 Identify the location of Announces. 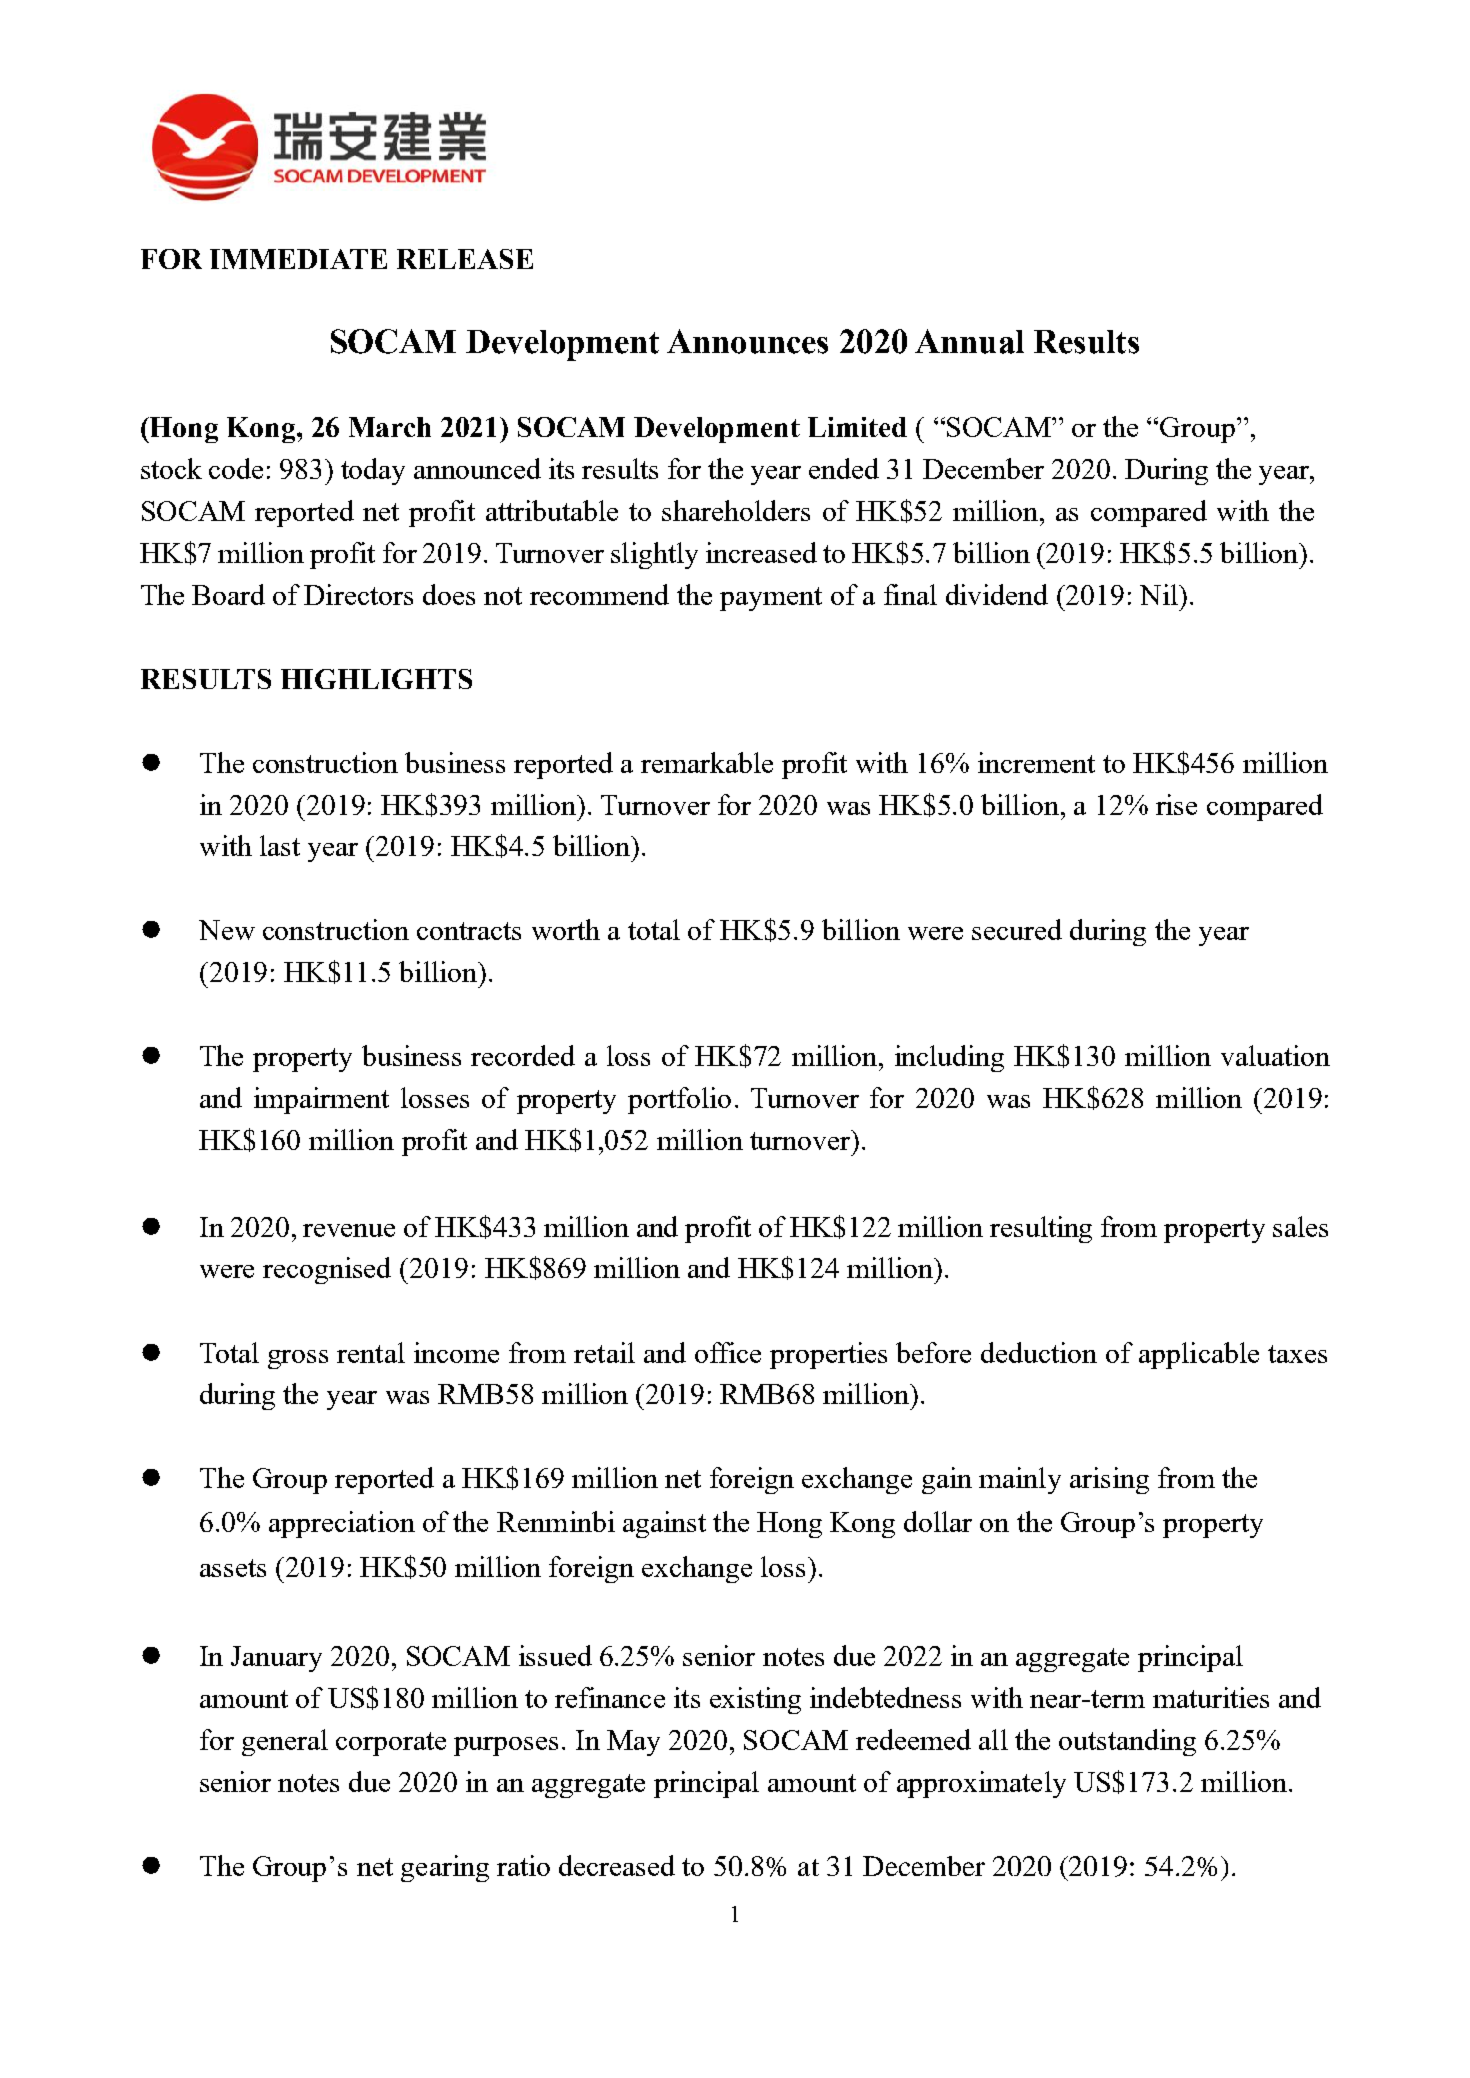
(747, 341).
